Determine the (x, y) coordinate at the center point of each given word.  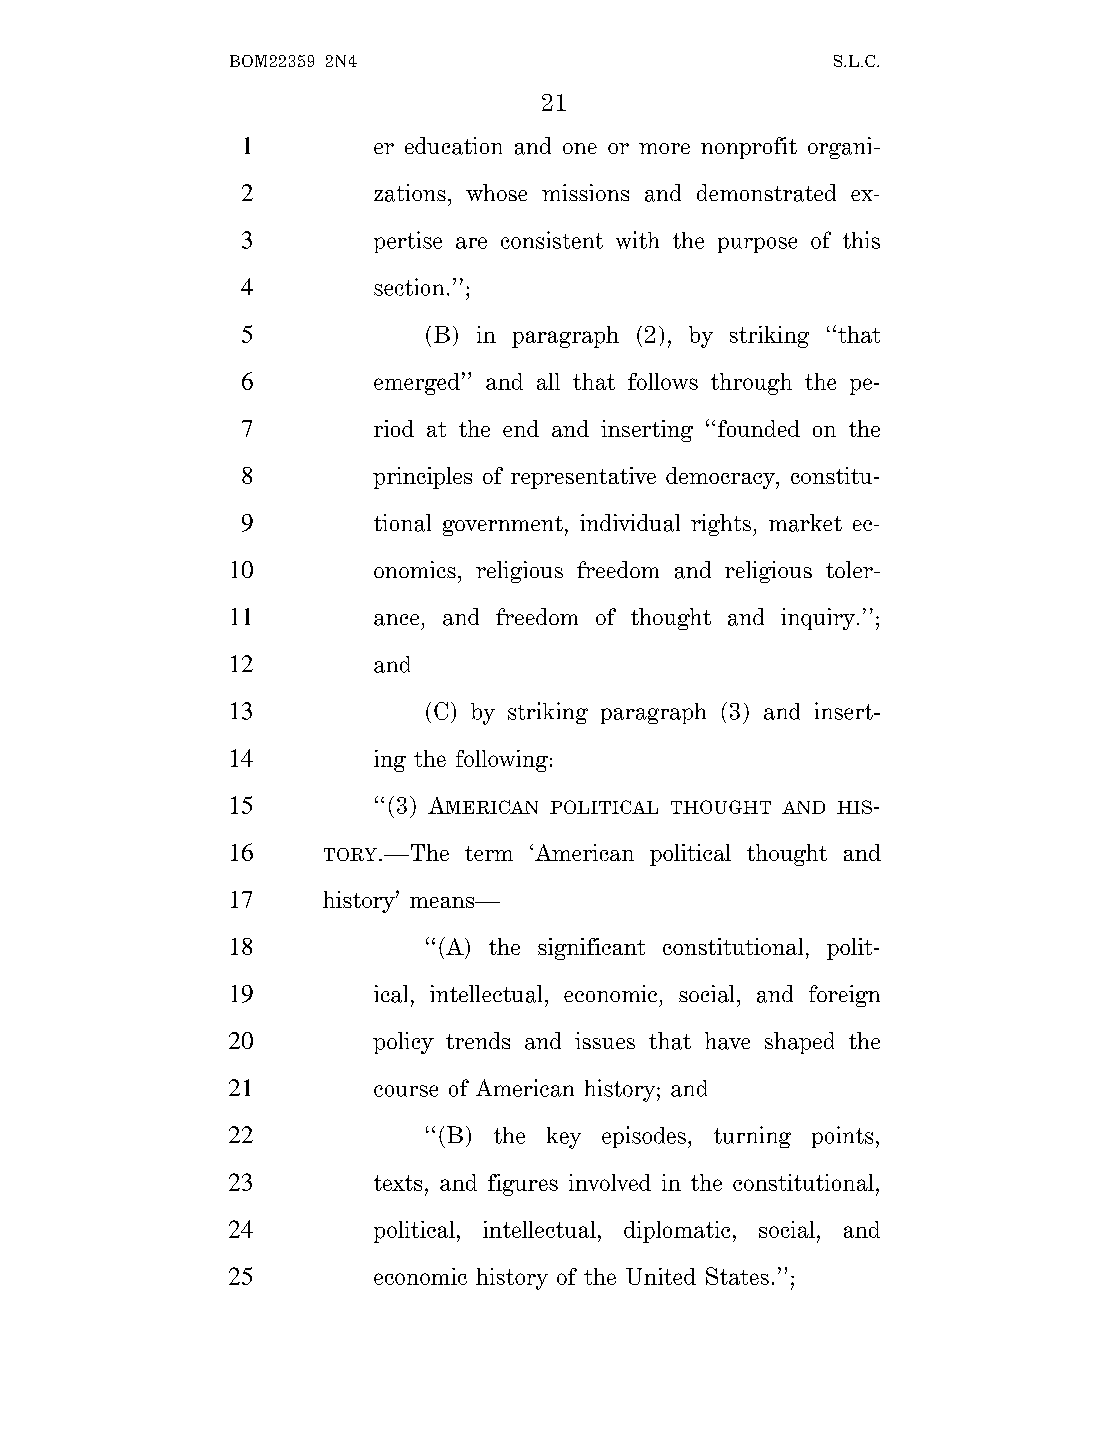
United (661, 1276)
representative (583, 478)
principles (422, 478)
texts (398, 1183)
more (664, 148)
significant (591, 949)
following (502, 761)
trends (478, 1040)
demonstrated (766, 193)
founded (759, 428)
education (453, 146)
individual (630, 523)
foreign (844, 996)
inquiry (819, 619)
